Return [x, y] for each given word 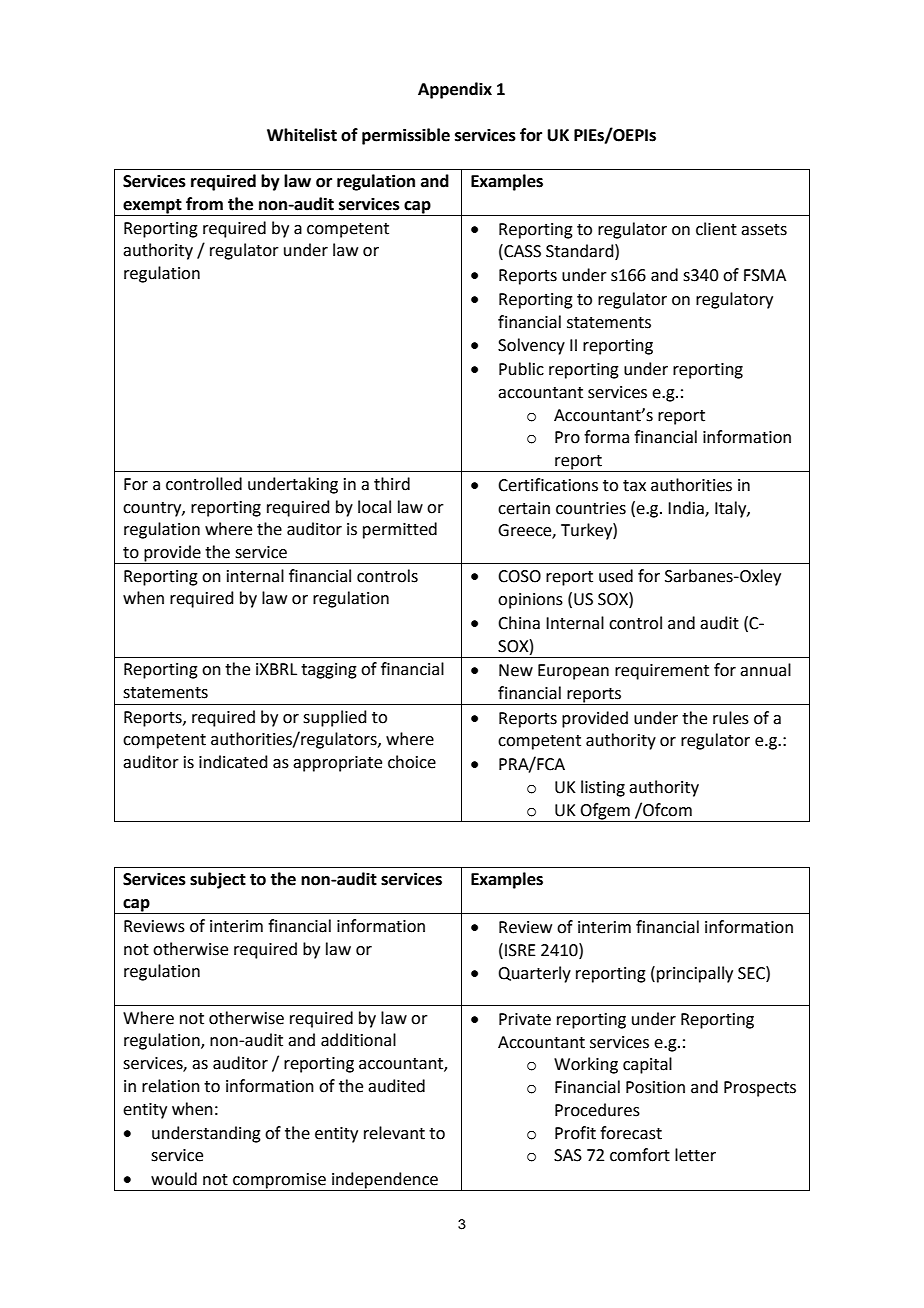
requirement [662, 672]
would [174, 1179]
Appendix [455, 90]
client [716, 229]
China [519, 623]
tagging [329, 671]
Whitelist [302, 135]
